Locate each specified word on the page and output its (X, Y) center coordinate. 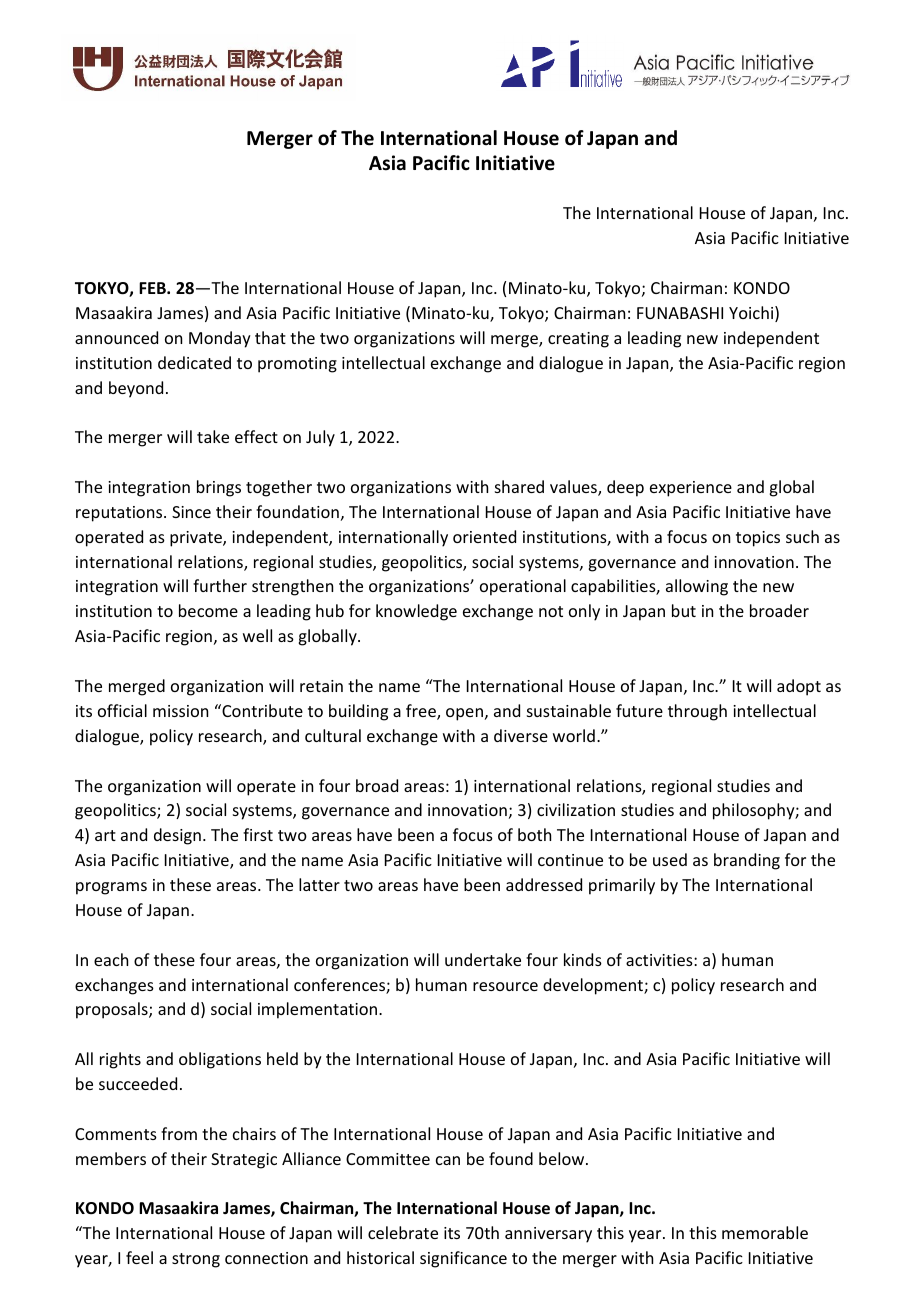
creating (578, 340)
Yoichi (752, 314)
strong (196, 1260)
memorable (765, 1232)
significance (463, 1259)
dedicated (194, 362)
